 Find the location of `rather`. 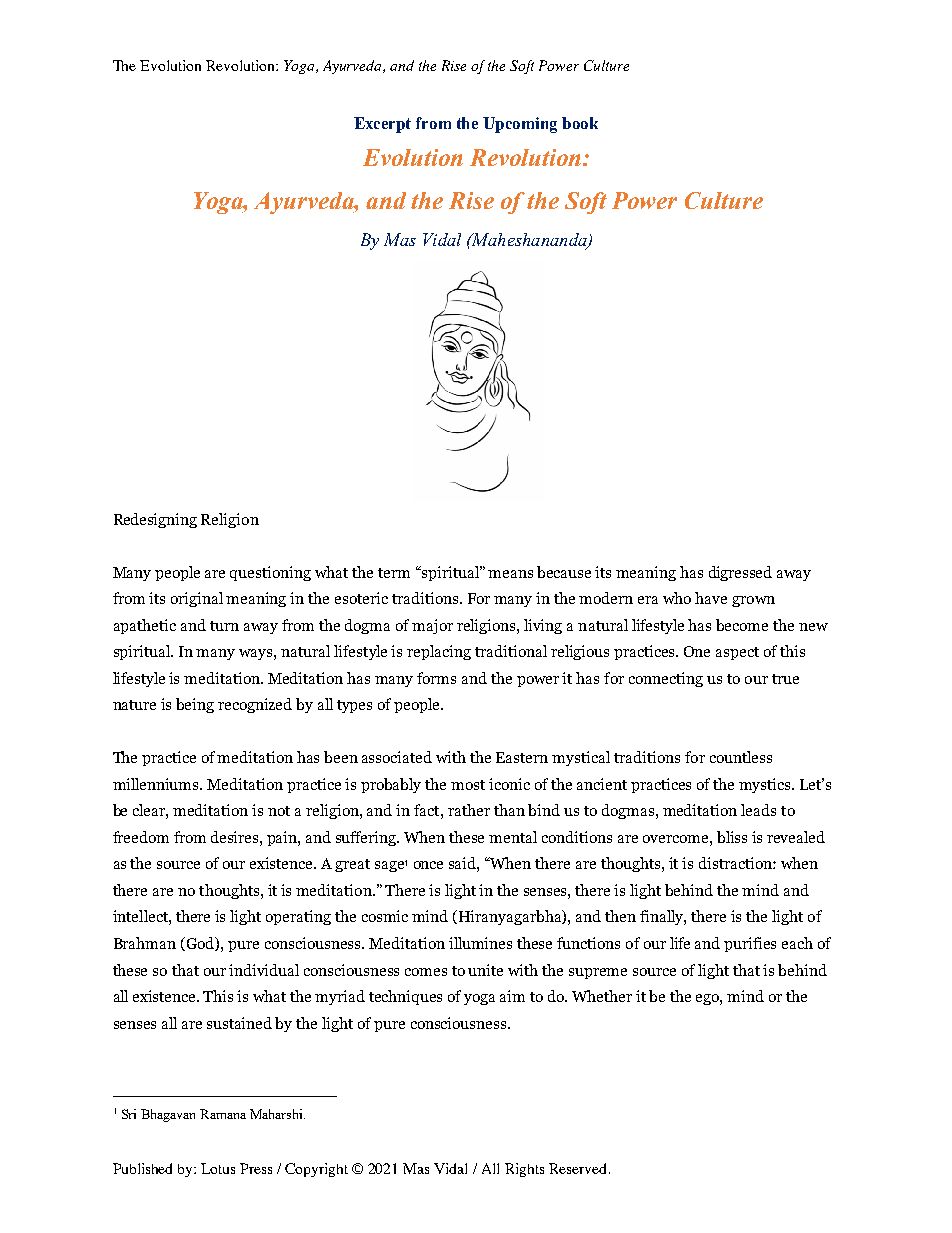

rather is located at coordinates (469, 810).
